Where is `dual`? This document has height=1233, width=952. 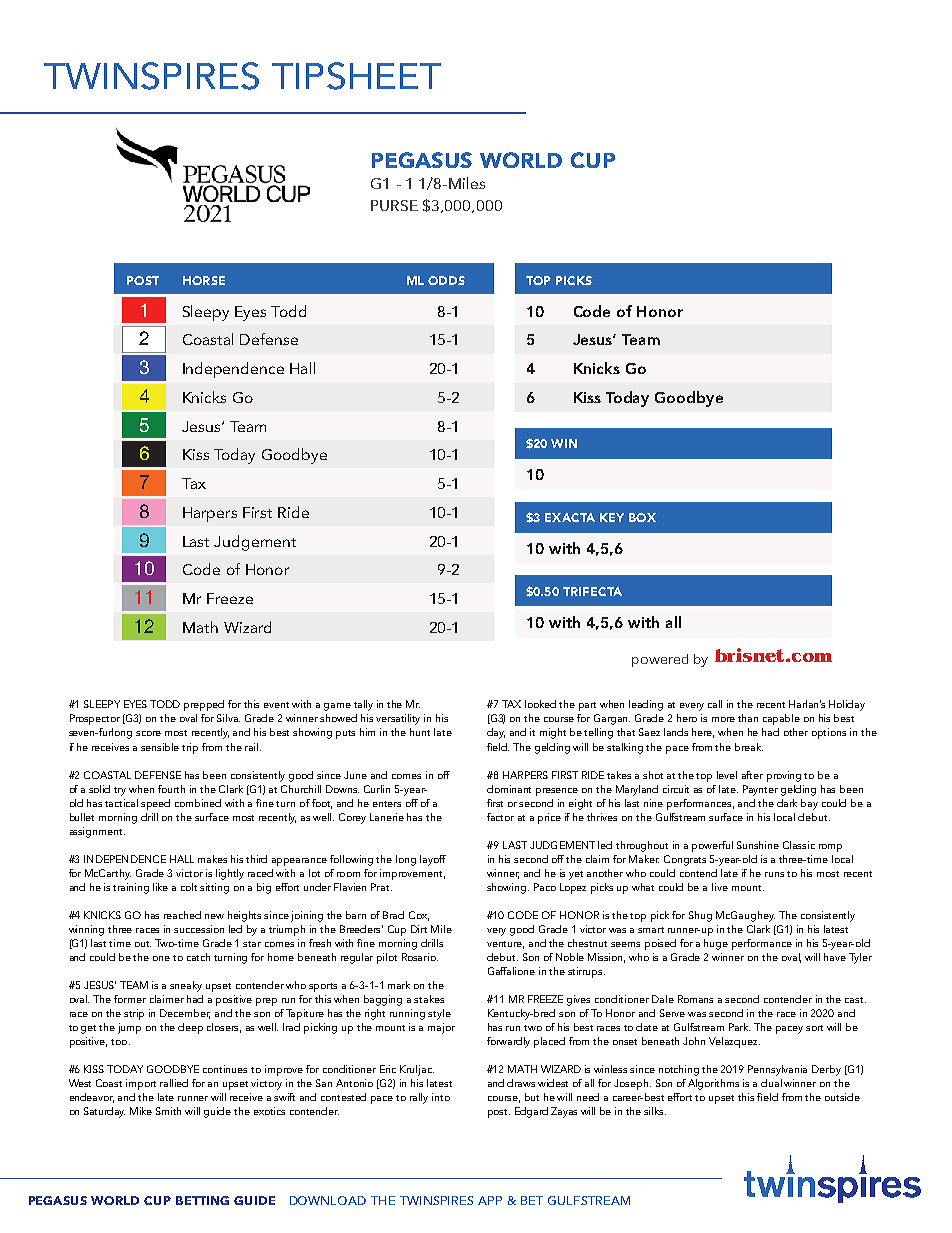
dual is located at coordinates (771, 1083).
